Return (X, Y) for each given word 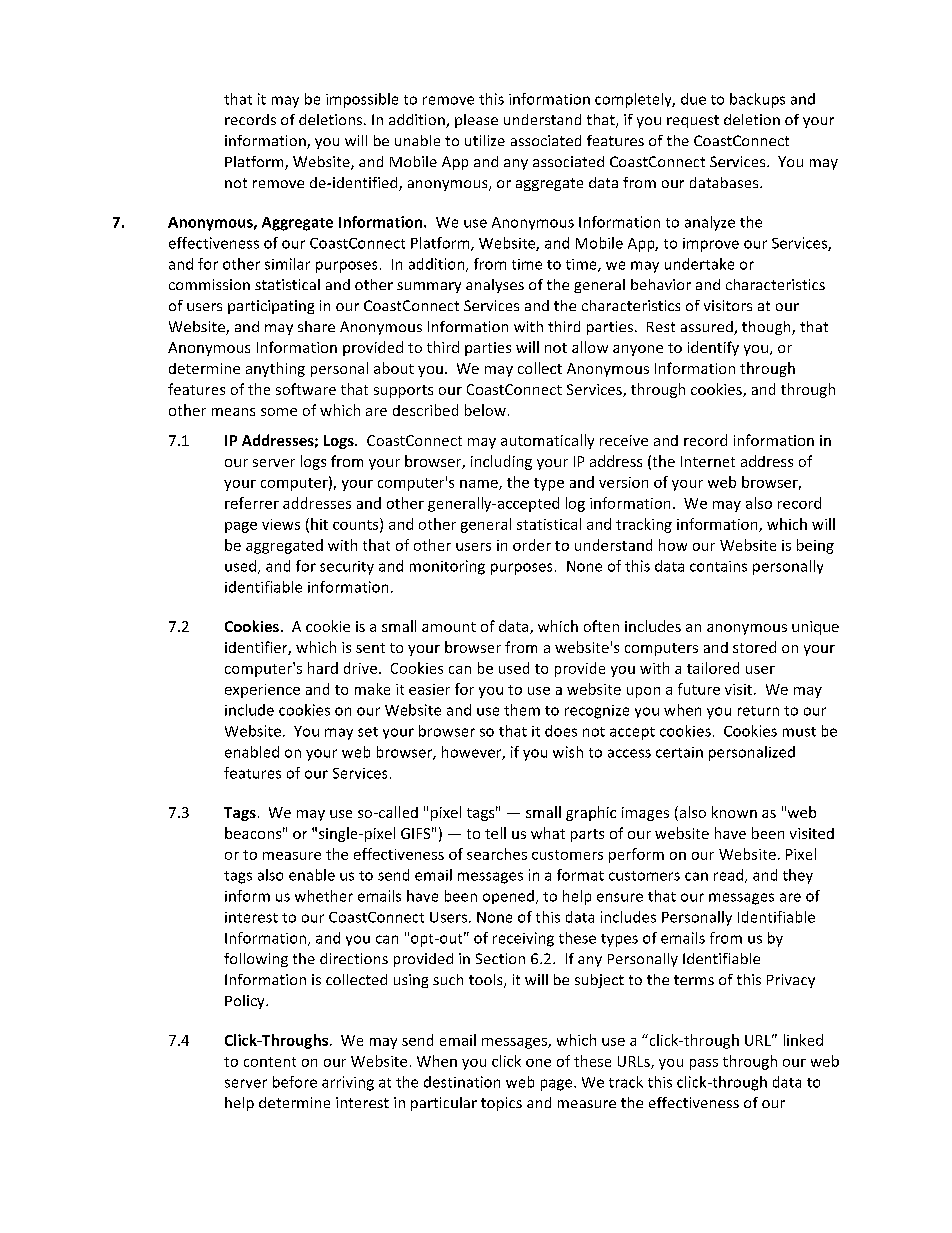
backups (757, 100)
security (347, 568)
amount (449, 627)
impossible (362, 100)
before (295, 1082)
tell (495, 833)
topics (501, 1104)
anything (275, 369)
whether (324, 896)
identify (713, 348)
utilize (485, 140)
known (734, 812)
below (485, 410)
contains (718, 566)
